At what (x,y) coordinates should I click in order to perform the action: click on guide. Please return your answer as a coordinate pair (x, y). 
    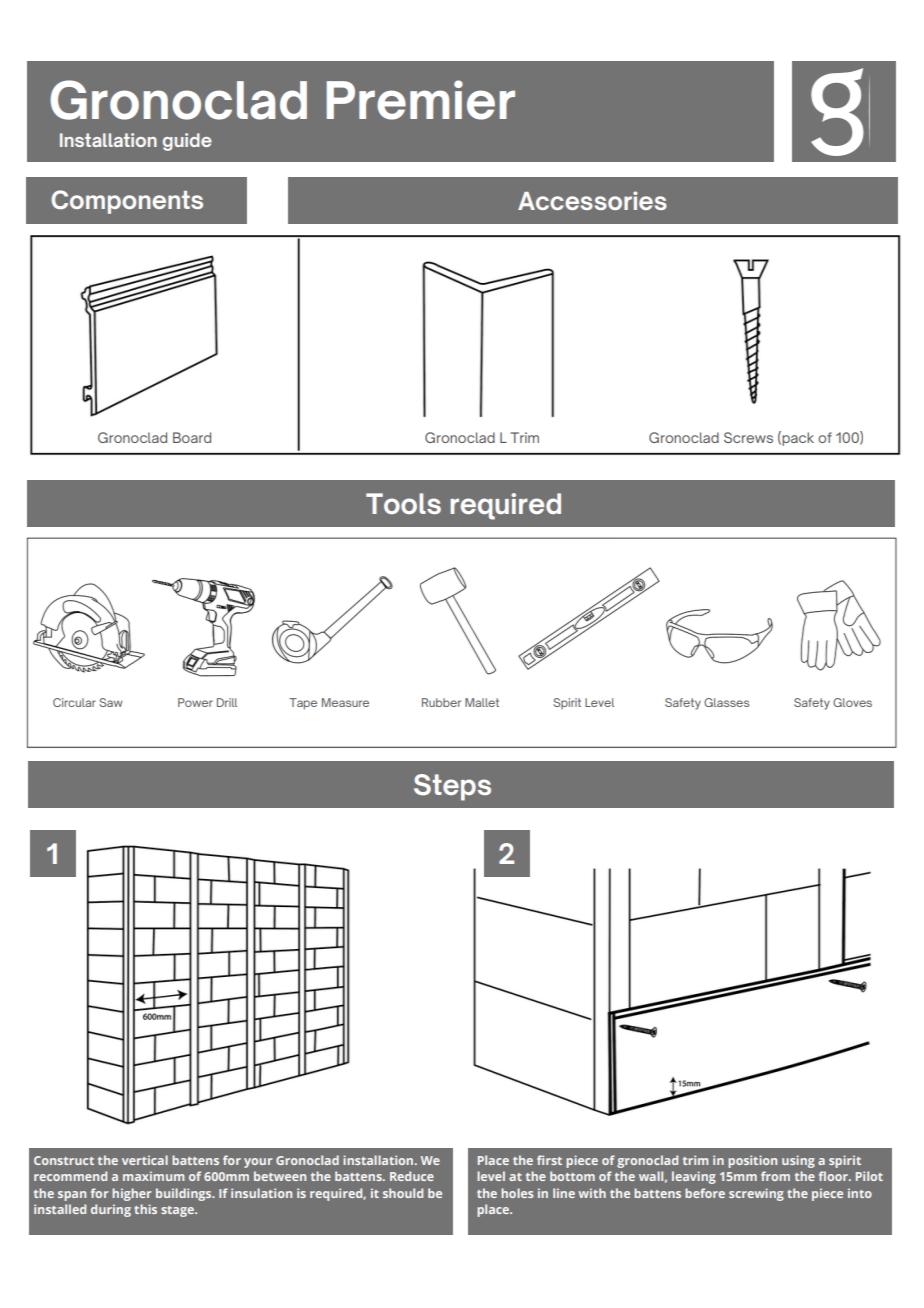
    Looking at the image, I should click on (187, 142).
